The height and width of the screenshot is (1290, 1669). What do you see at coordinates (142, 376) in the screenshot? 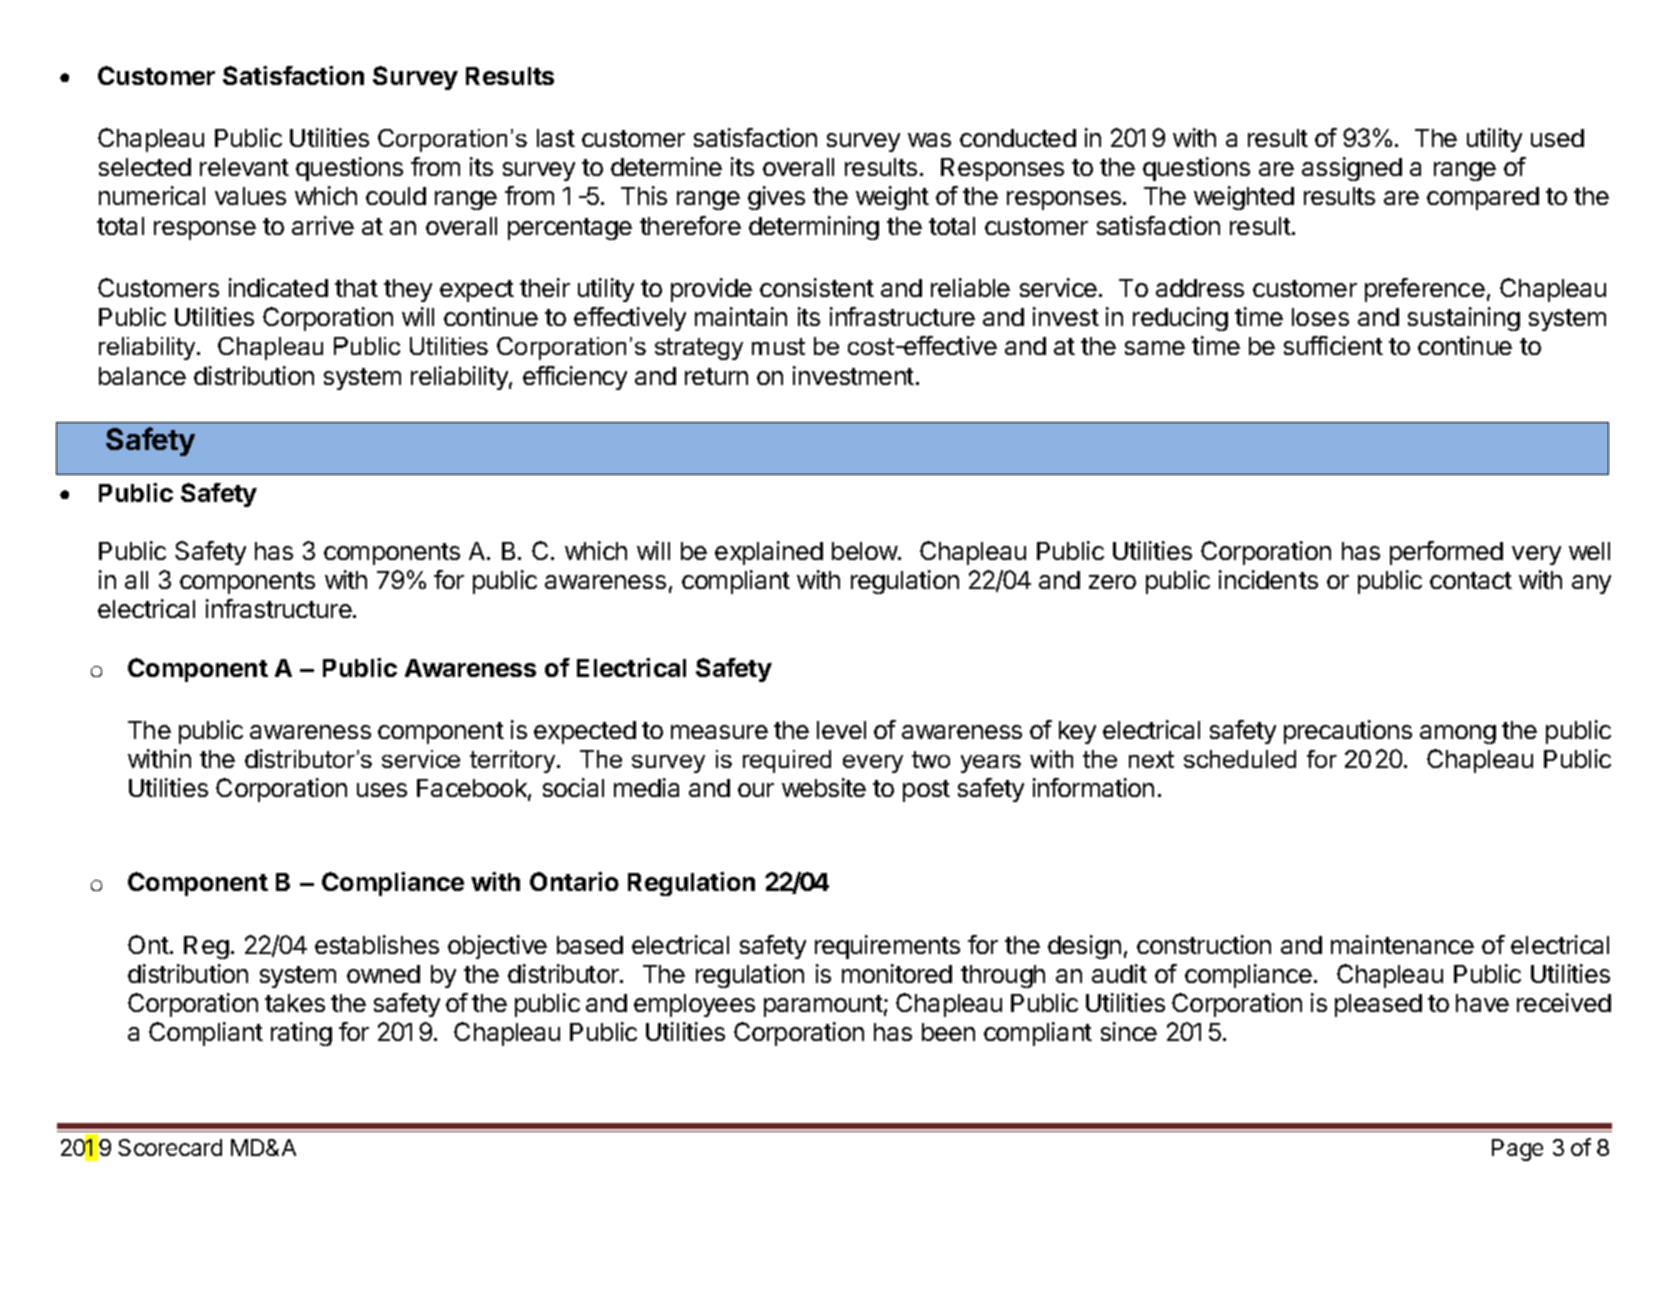
I see `balance` at bounding box center [142, 376].
